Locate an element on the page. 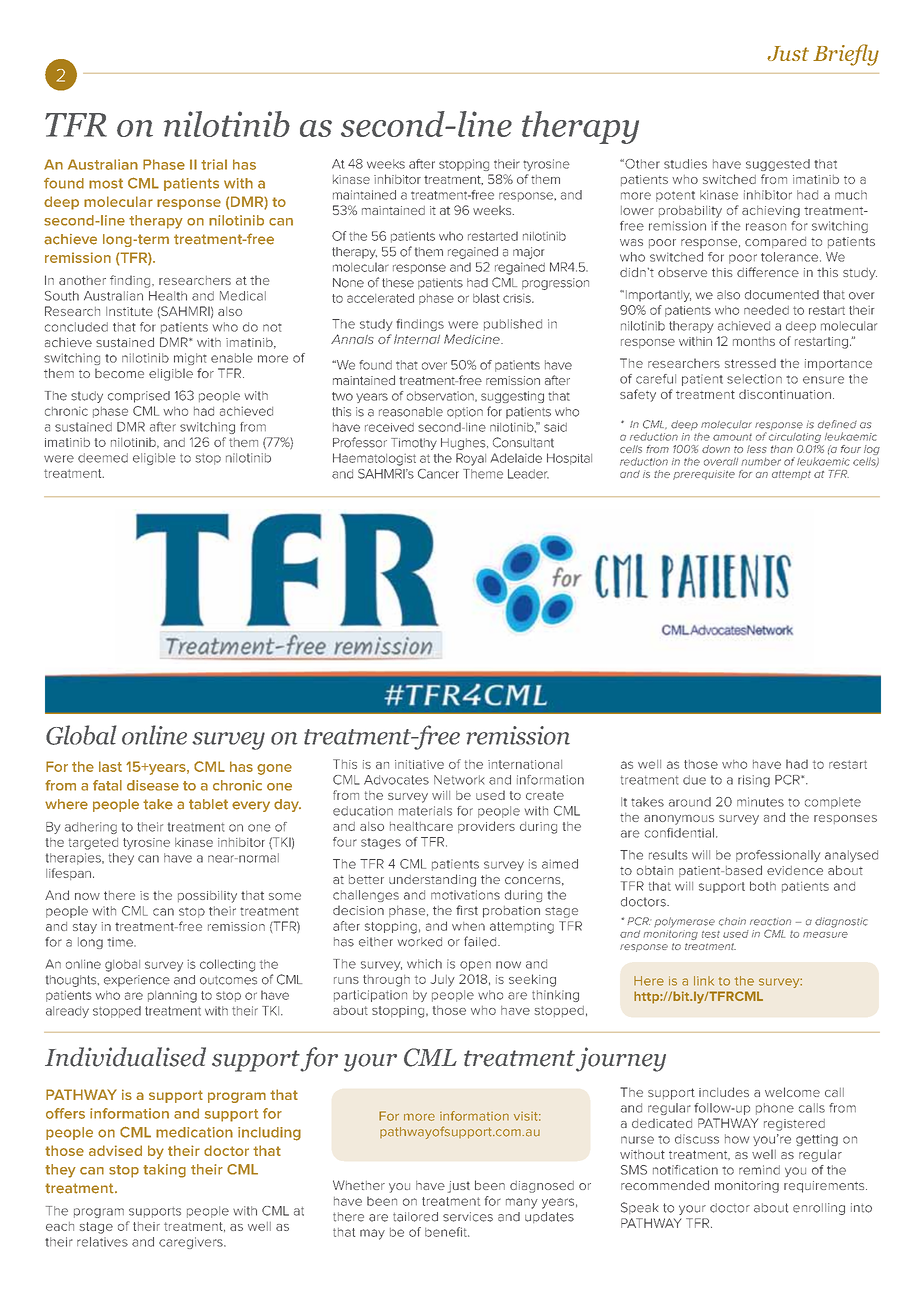 This page has height=1308, width=924. prerequisite is located at coordinates (704, 475).
